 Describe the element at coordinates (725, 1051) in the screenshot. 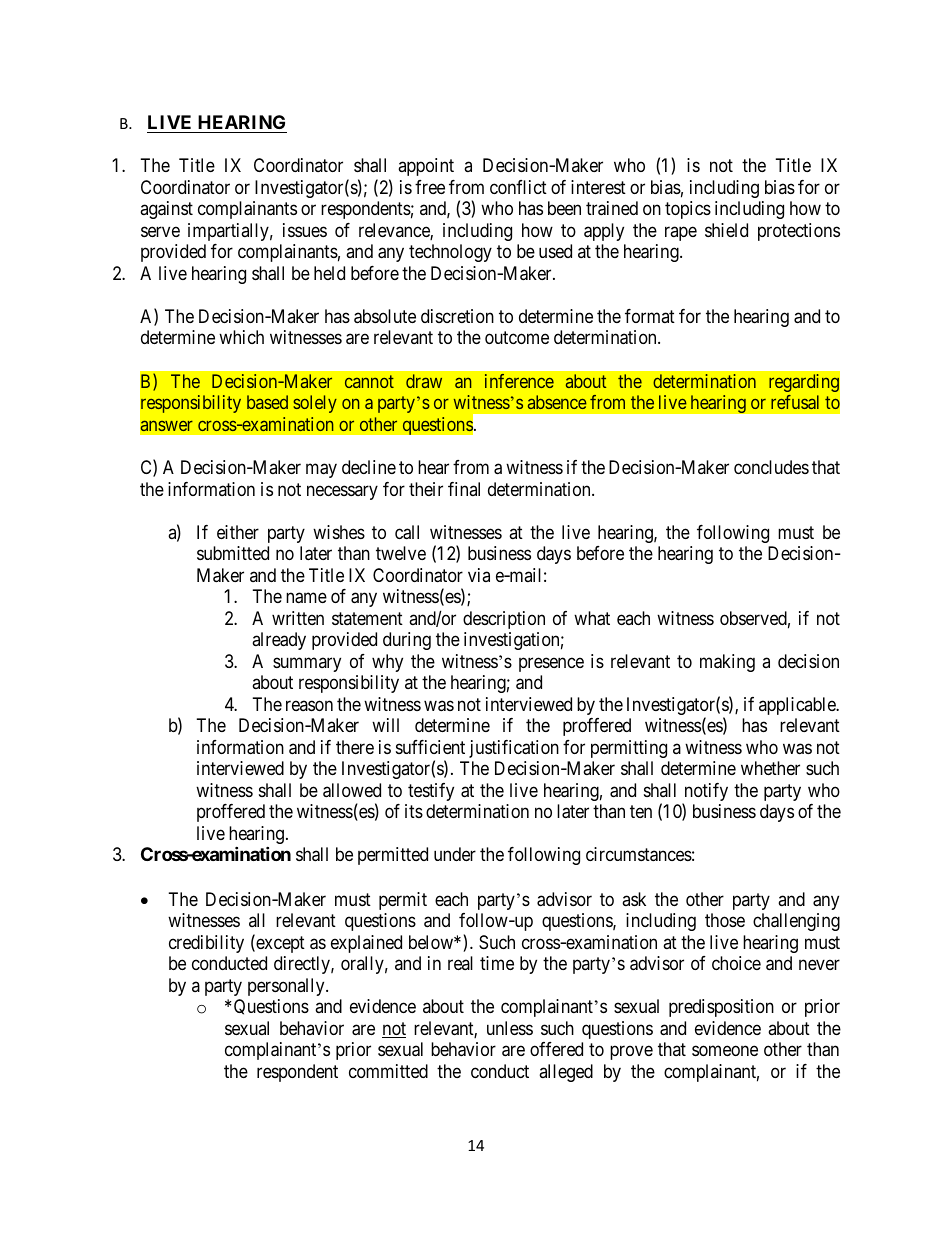

I see `someone` at that location.
